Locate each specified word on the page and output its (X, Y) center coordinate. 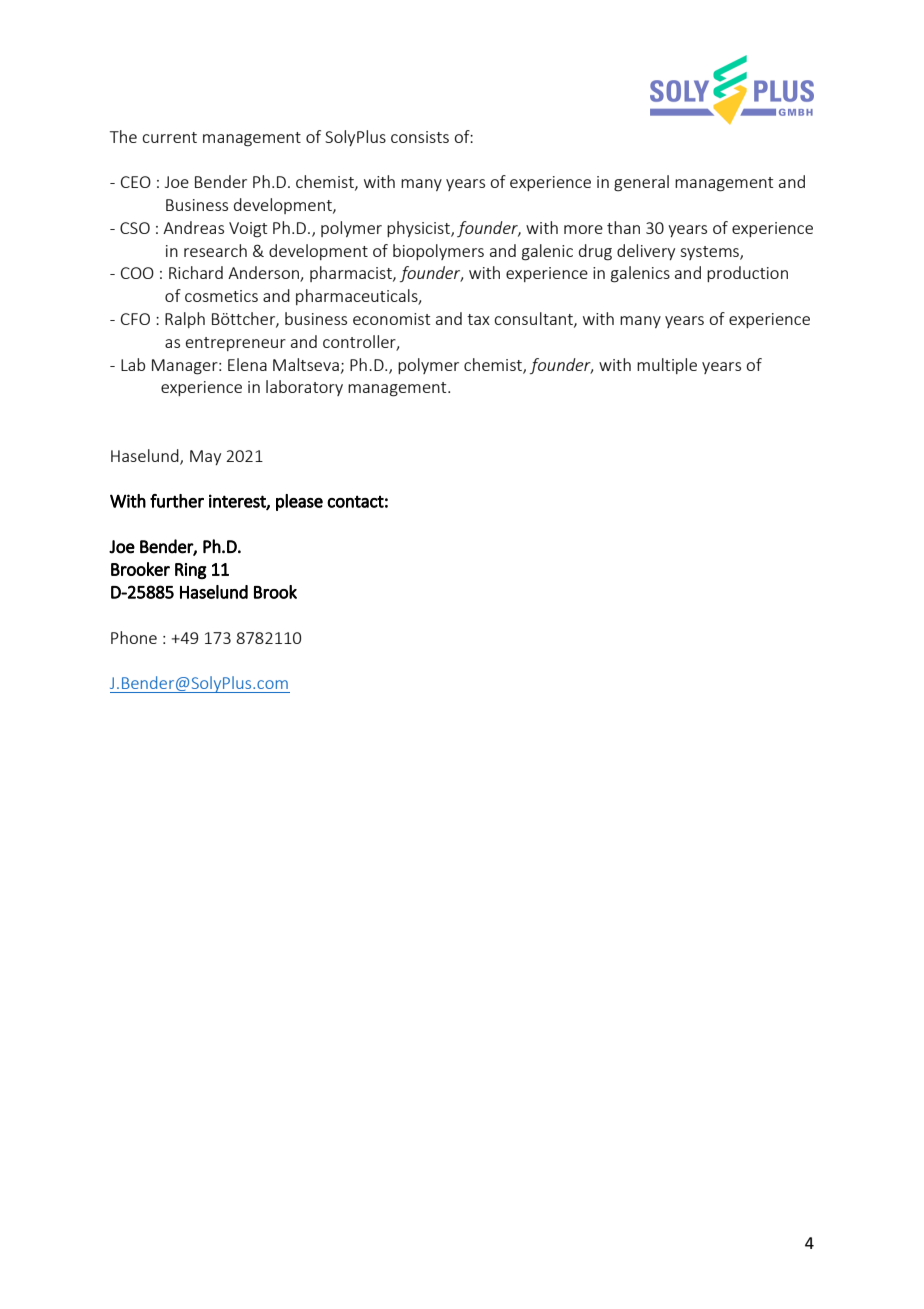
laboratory (304, 388)
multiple (667, 366)
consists (420, 137)
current (169, 137)
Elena (247, 364)
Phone (134, 637)
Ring (191, 571)
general (641, 183)
